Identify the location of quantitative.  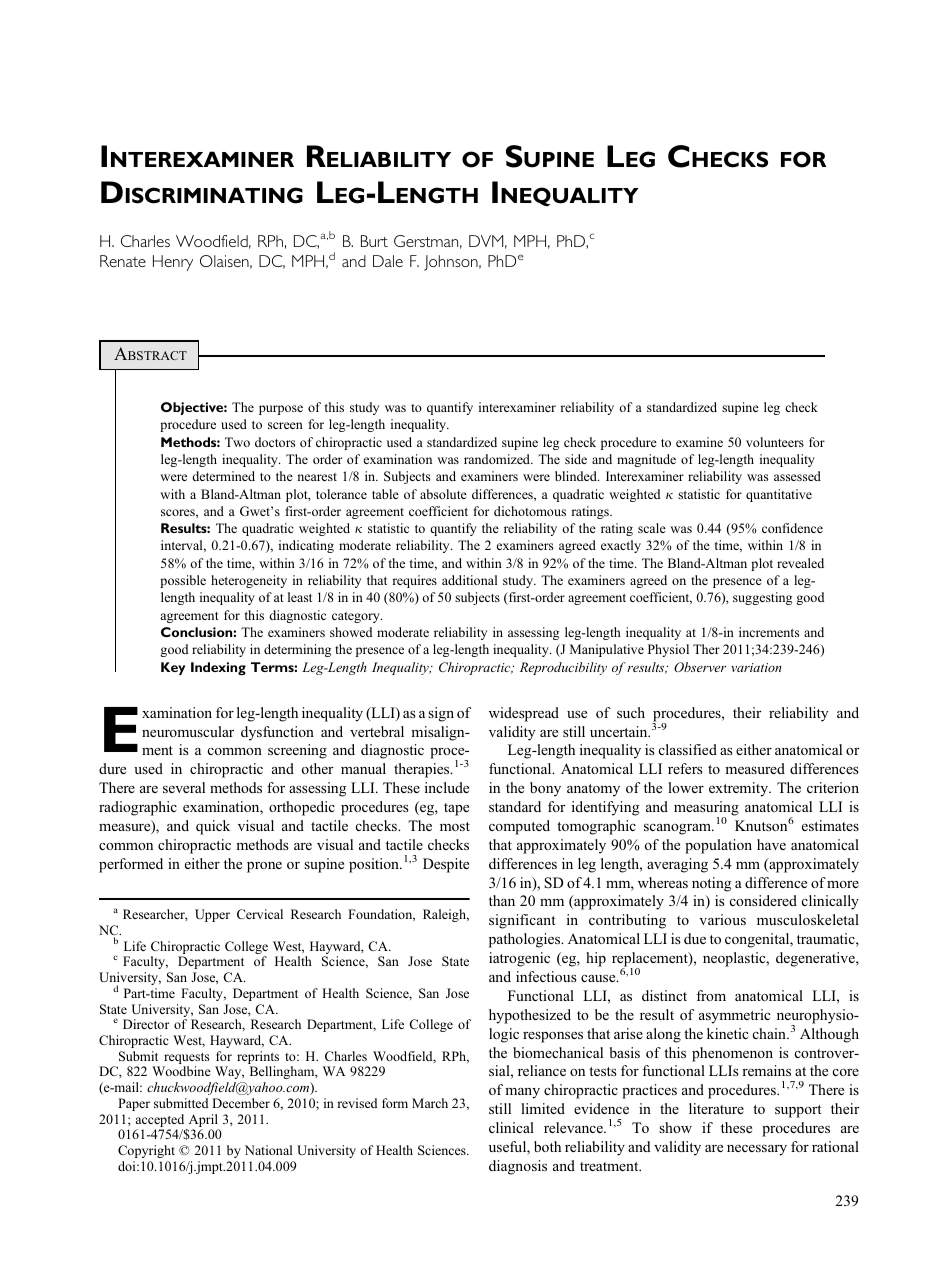
(779, 495).
